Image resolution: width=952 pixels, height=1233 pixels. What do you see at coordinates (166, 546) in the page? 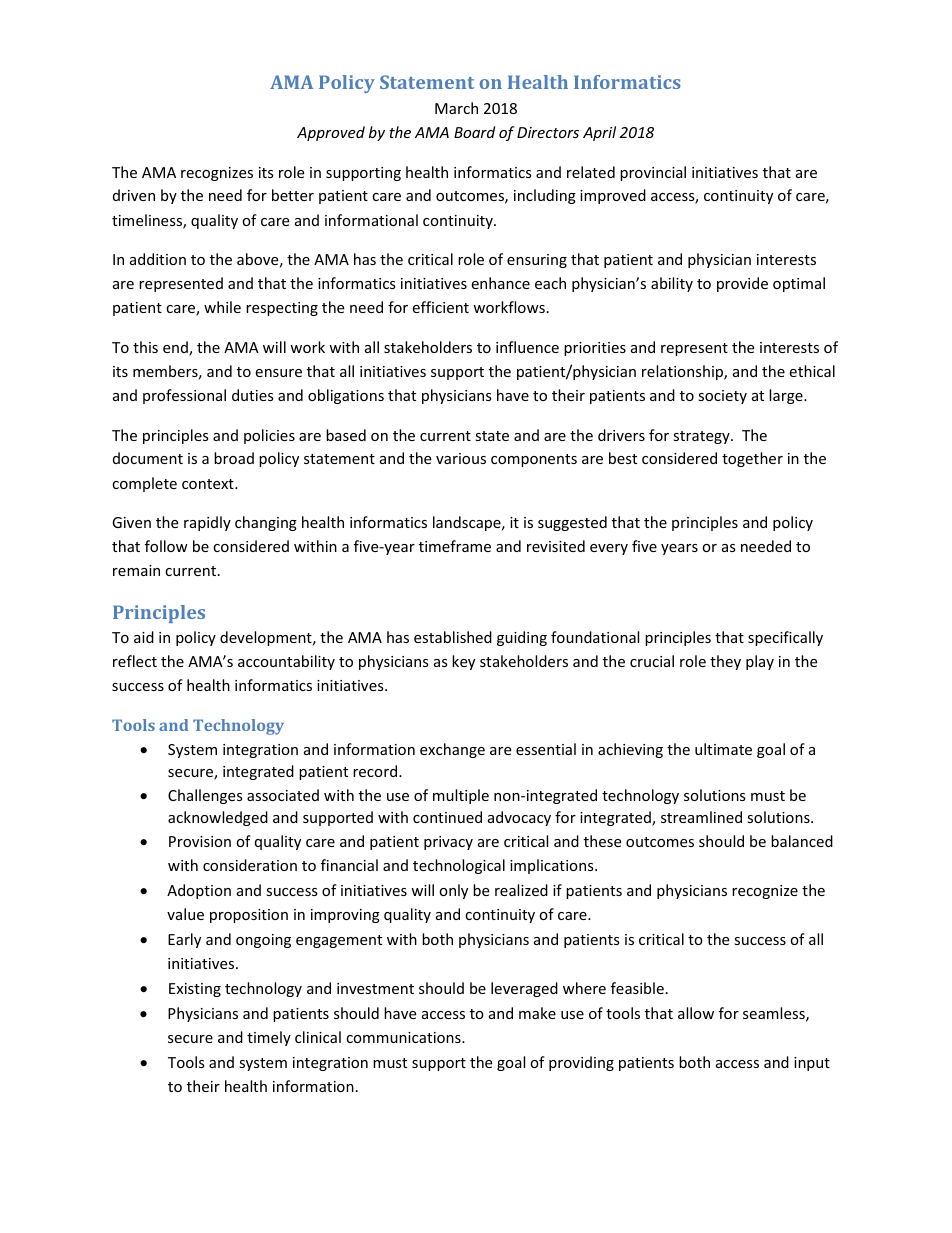
I see `follow` at bounding box center [166, 546].
